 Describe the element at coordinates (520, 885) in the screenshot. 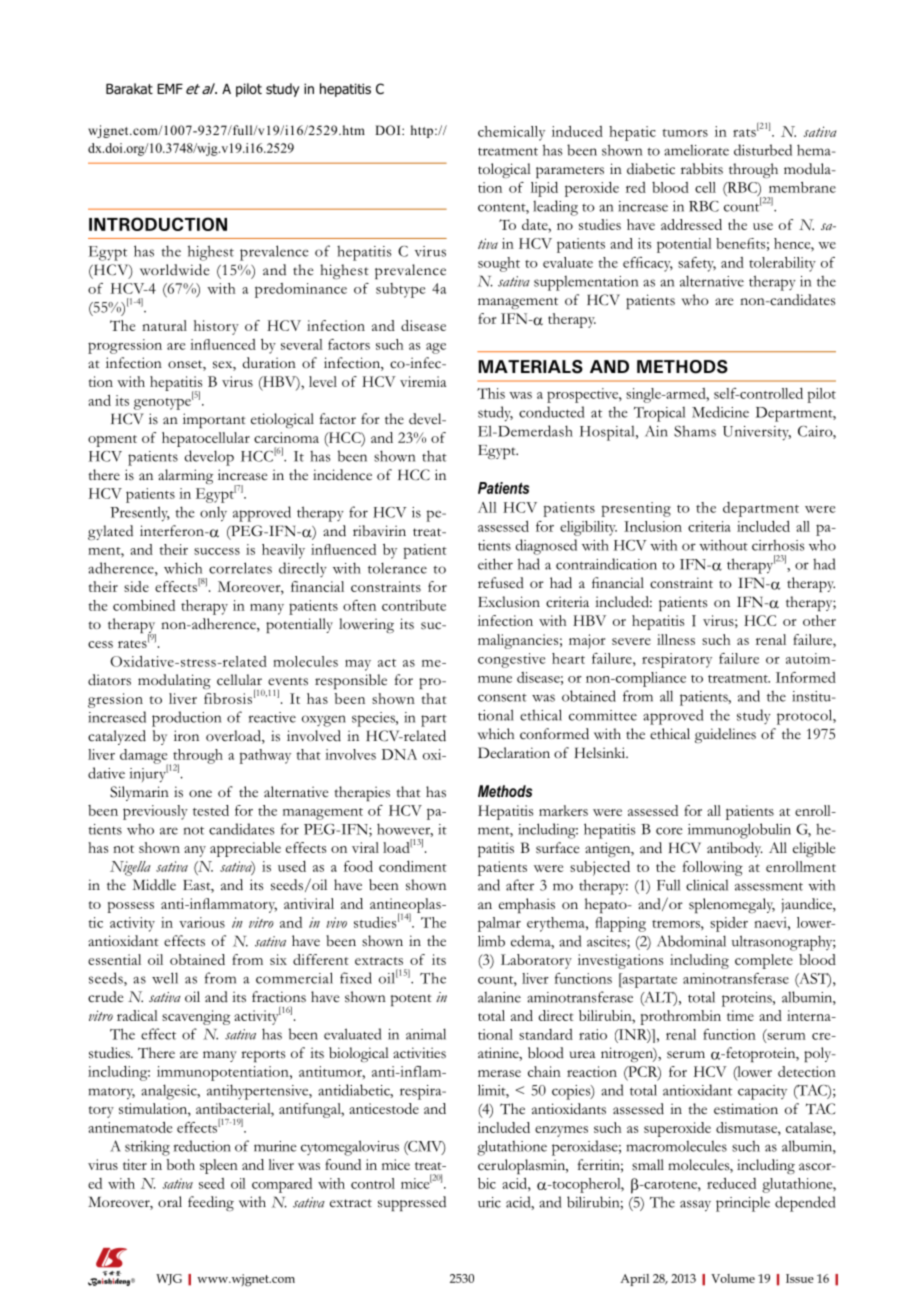

I see `after` at that location.
